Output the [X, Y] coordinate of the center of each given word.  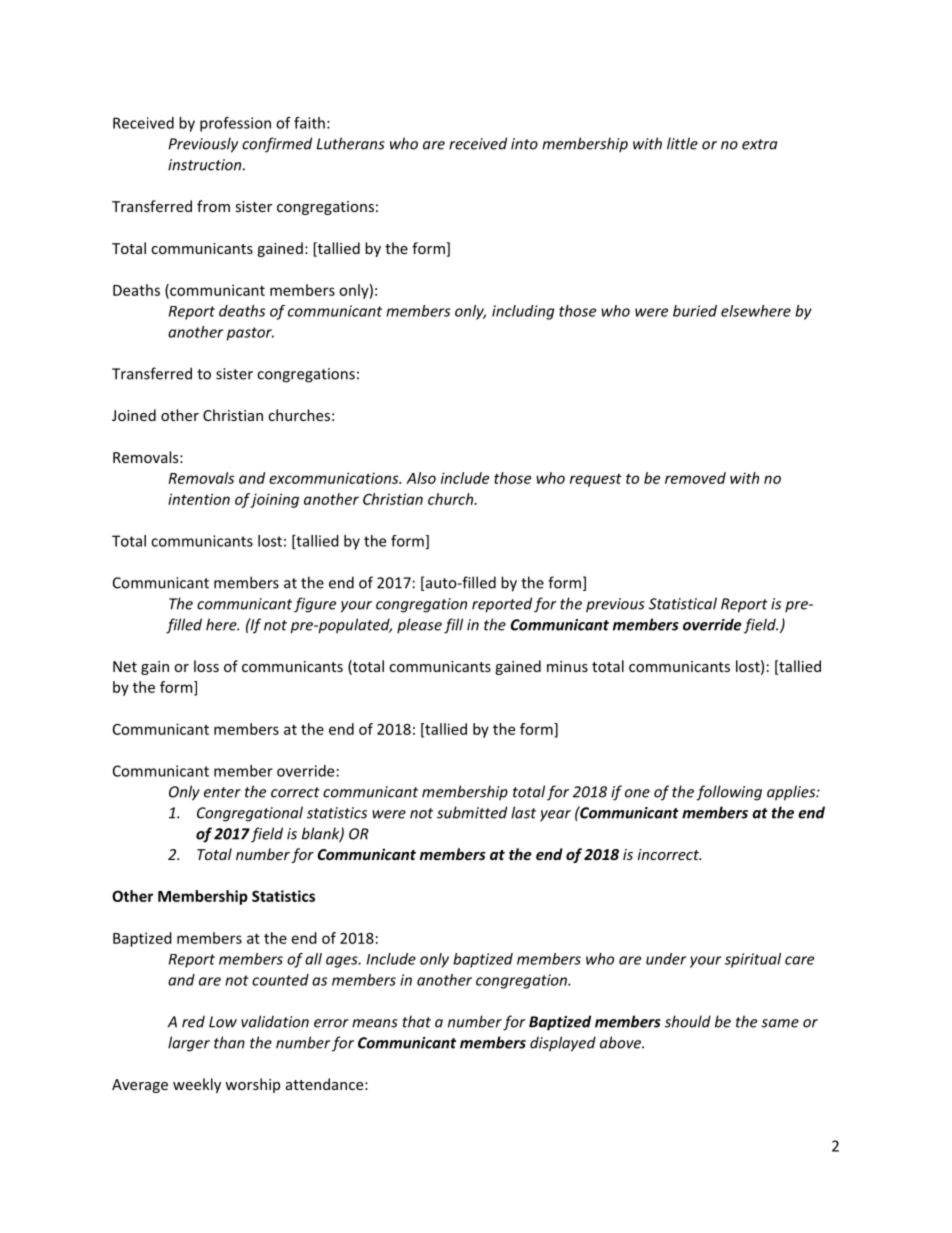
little [682, 143]
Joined [134, 415]
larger [189, 1044]
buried [695, 311]
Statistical [683, 603]
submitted [472, 812]
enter [222, 792]
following [729, 793]
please [419, 626]
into [524, 144]
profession [235, 124]
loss [206, 666]
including [523, 312]
